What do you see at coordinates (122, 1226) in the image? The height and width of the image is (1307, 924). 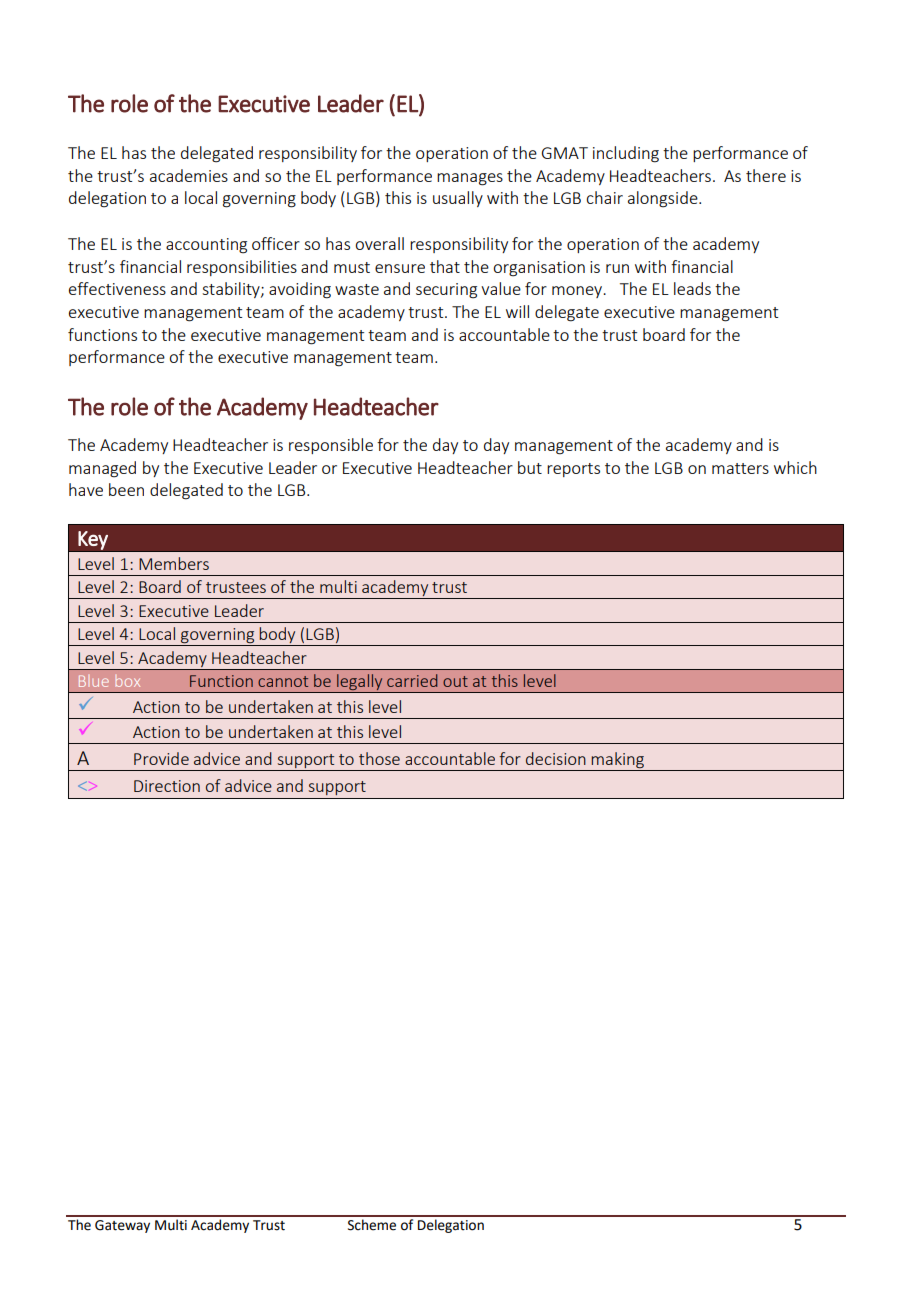 I see `Gateway` at bounding box center [122, 1226].
